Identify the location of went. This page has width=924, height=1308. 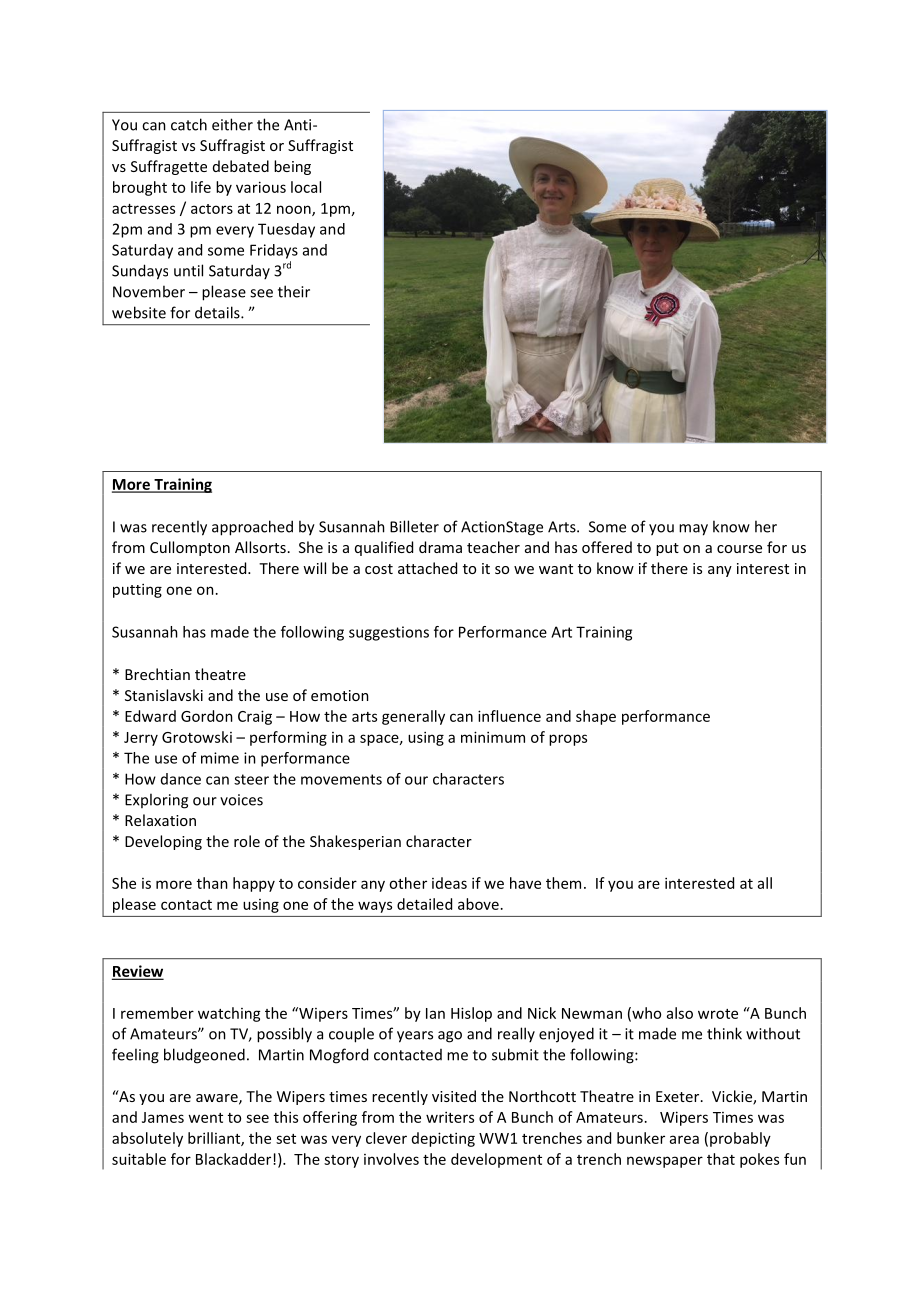
(205, 1118).
